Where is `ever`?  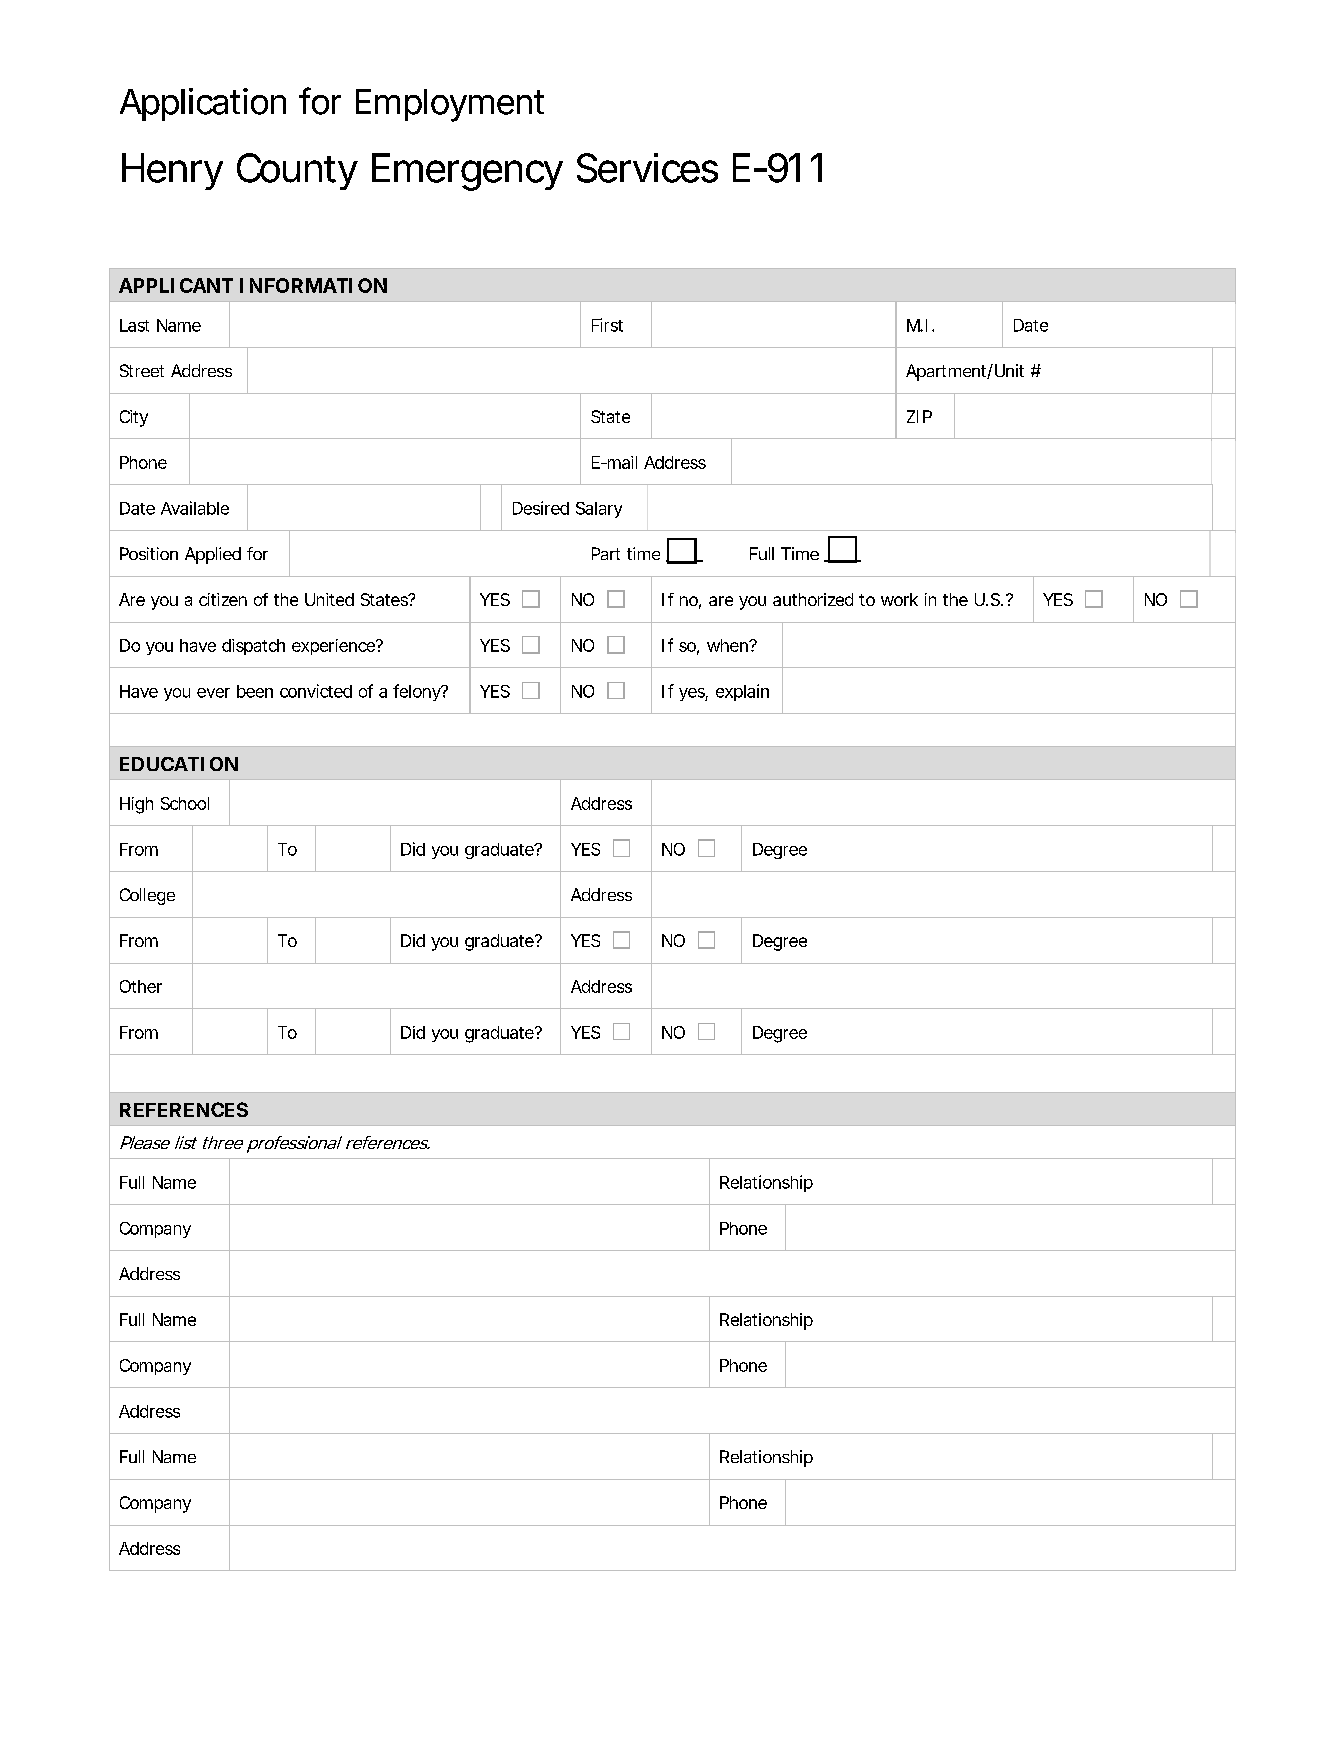
ever is located at coordinates (213, 693).
